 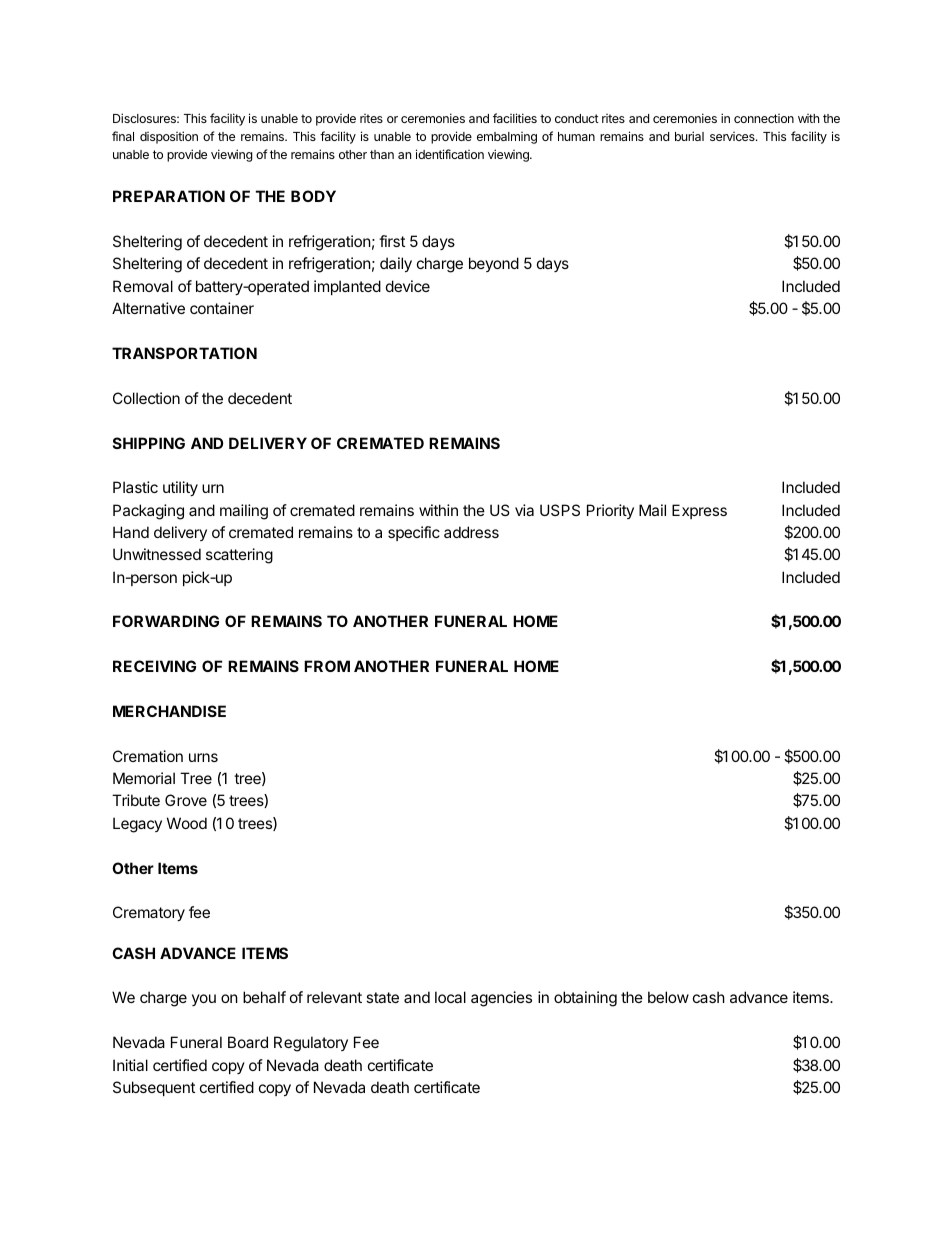 I want to click on SHIPPING, so click(x=149, y=443).
